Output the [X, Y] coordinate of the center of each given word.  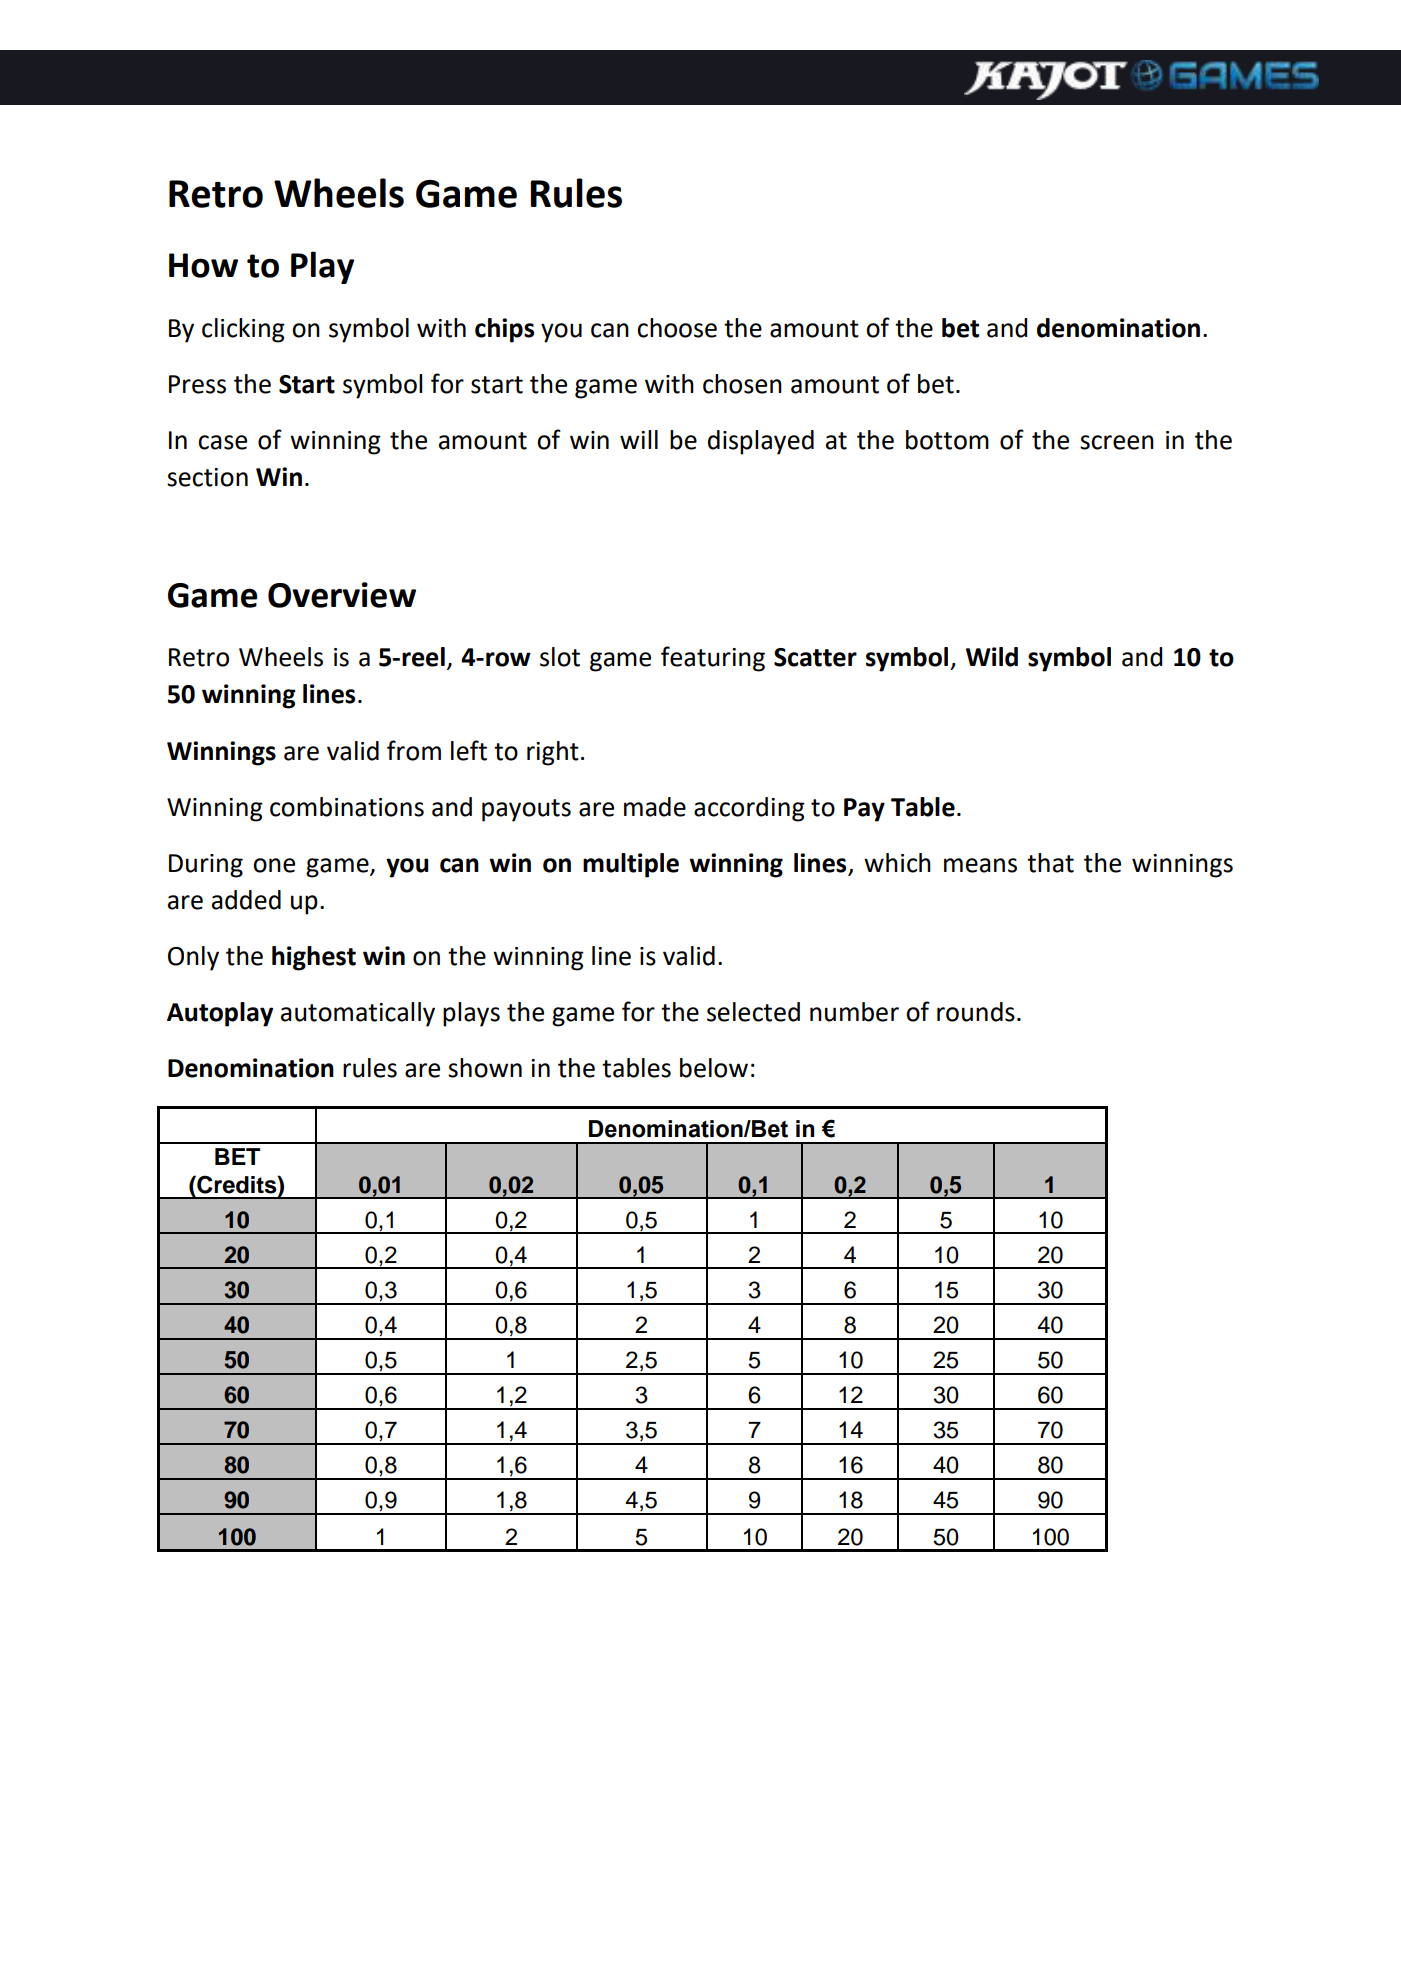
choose [677, 328]
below [714, 1068]
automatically [358, 1014]
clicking [243, 330]
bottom [947, 440]
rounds [976, 1012]
